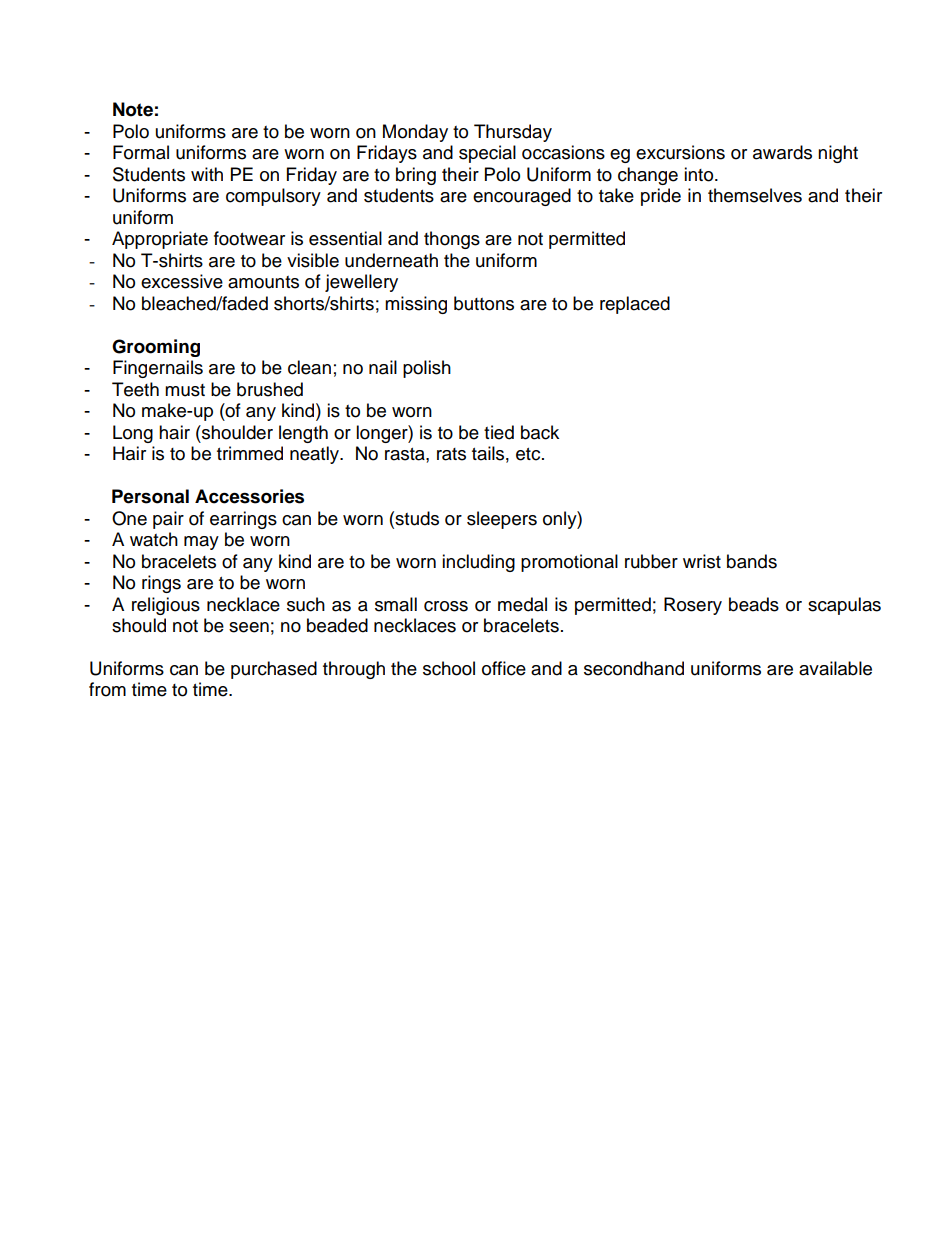 The height and width of the document is (1233, 952). I want to click on Thursday, so click(513, 133).
